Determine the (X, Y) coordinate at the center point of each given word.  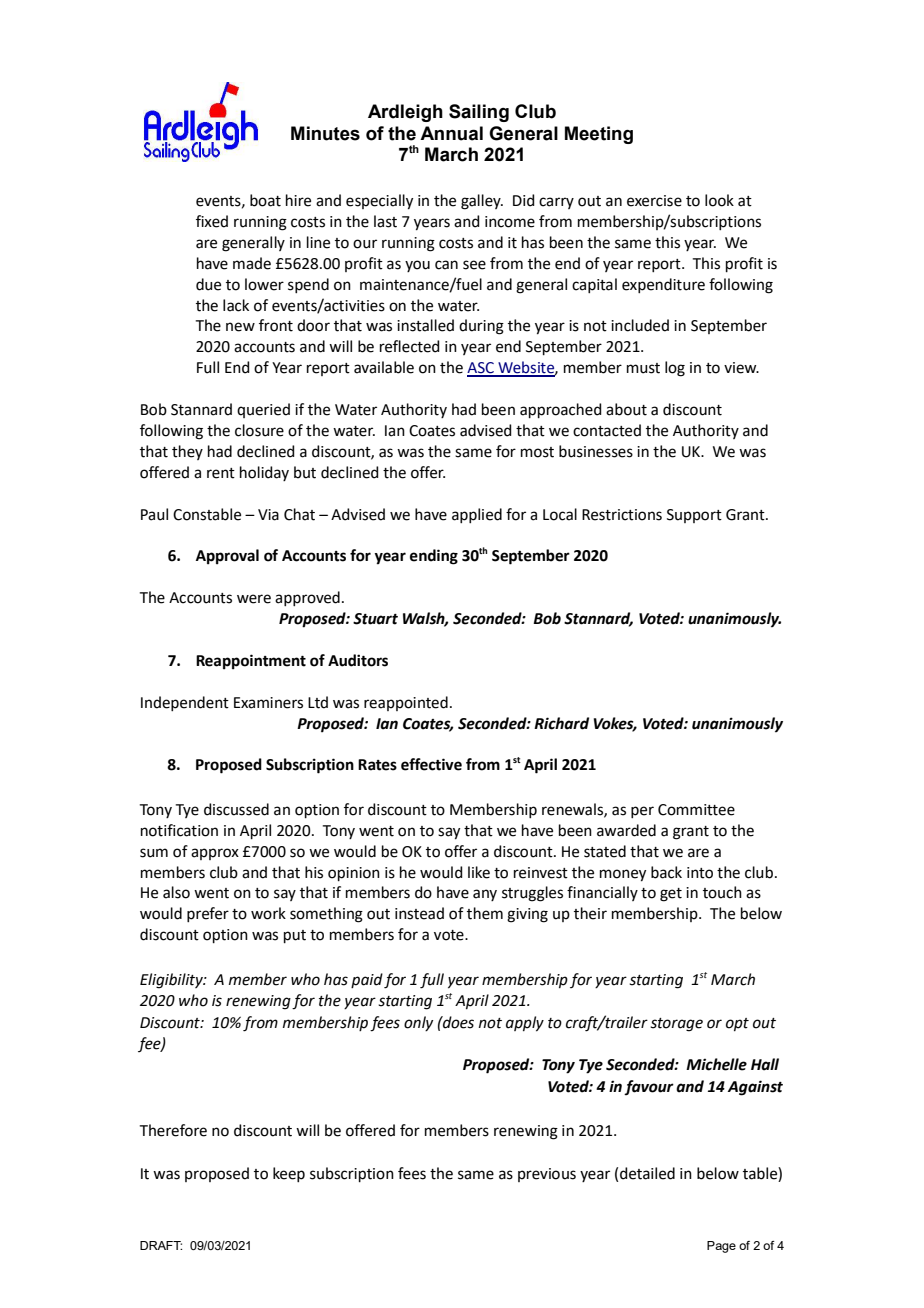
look (719, 200)
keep (289, 1174)
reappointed (406, 703)
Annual (451, 133)
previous (547, 1175)
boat (265, 200)
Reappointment (251, 662)
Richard (561, 723)
